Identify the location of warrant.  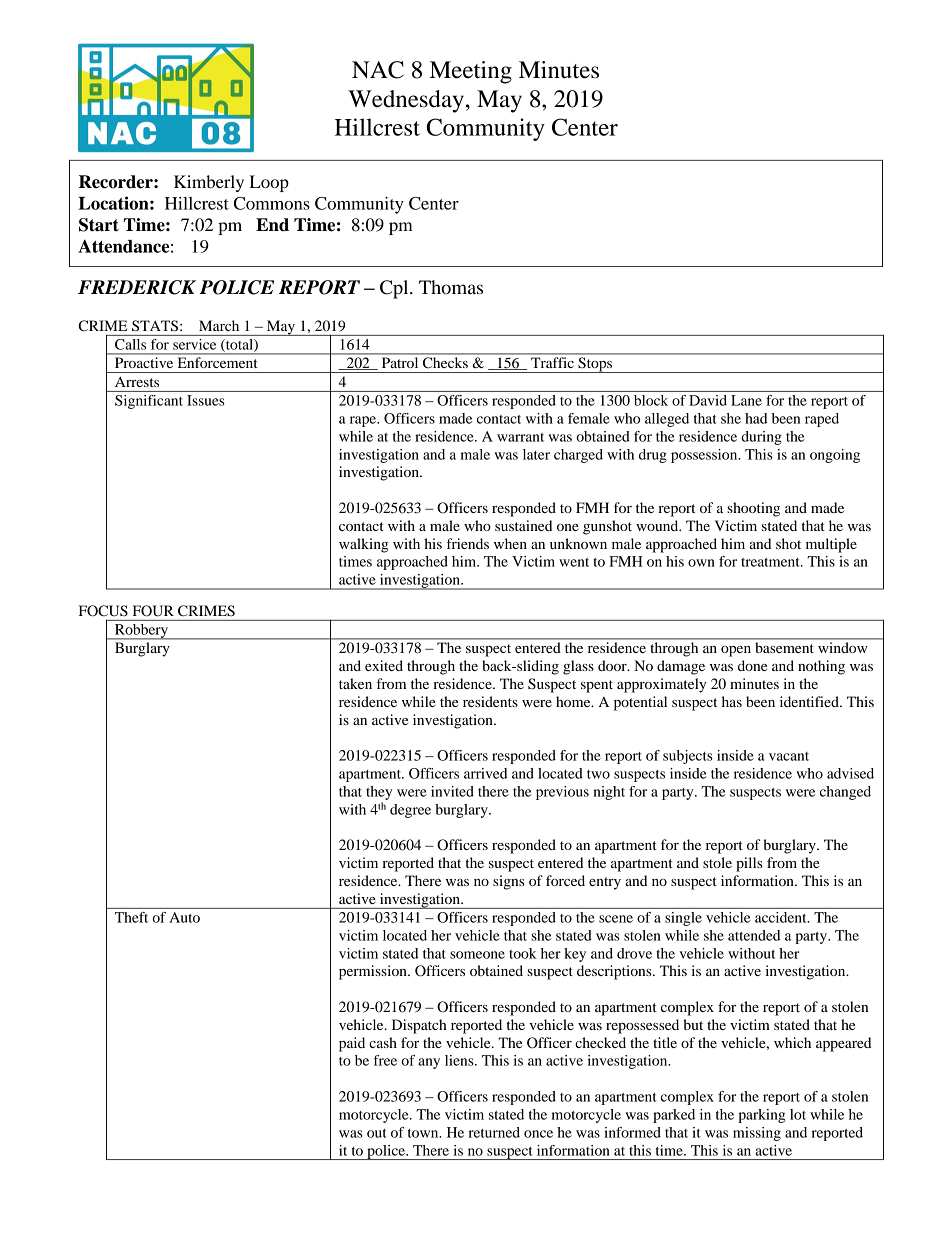
(520, 437).
